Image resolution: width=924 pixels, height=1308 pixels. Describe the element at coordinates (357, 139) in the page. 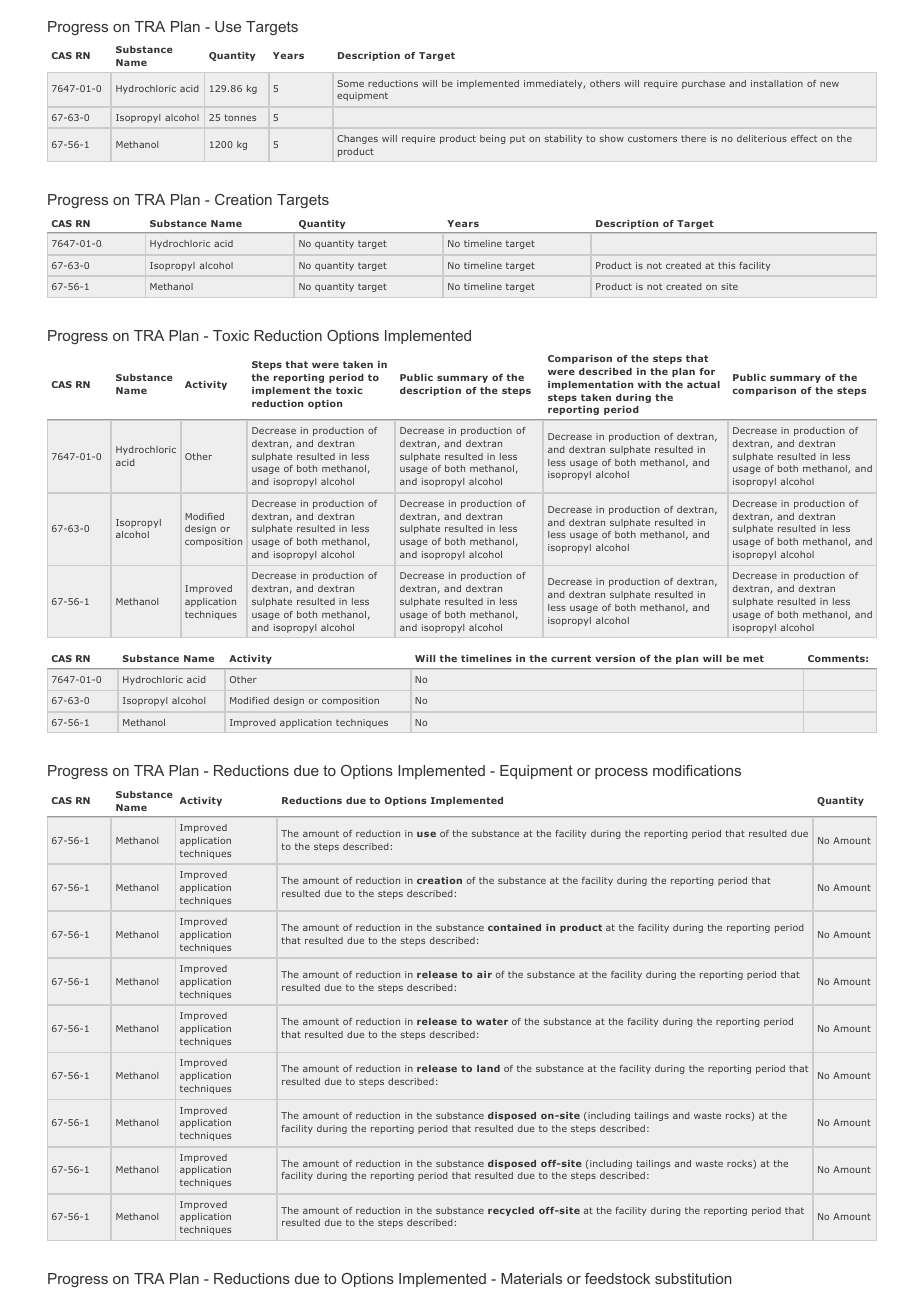

I see `Changes` at that location.
